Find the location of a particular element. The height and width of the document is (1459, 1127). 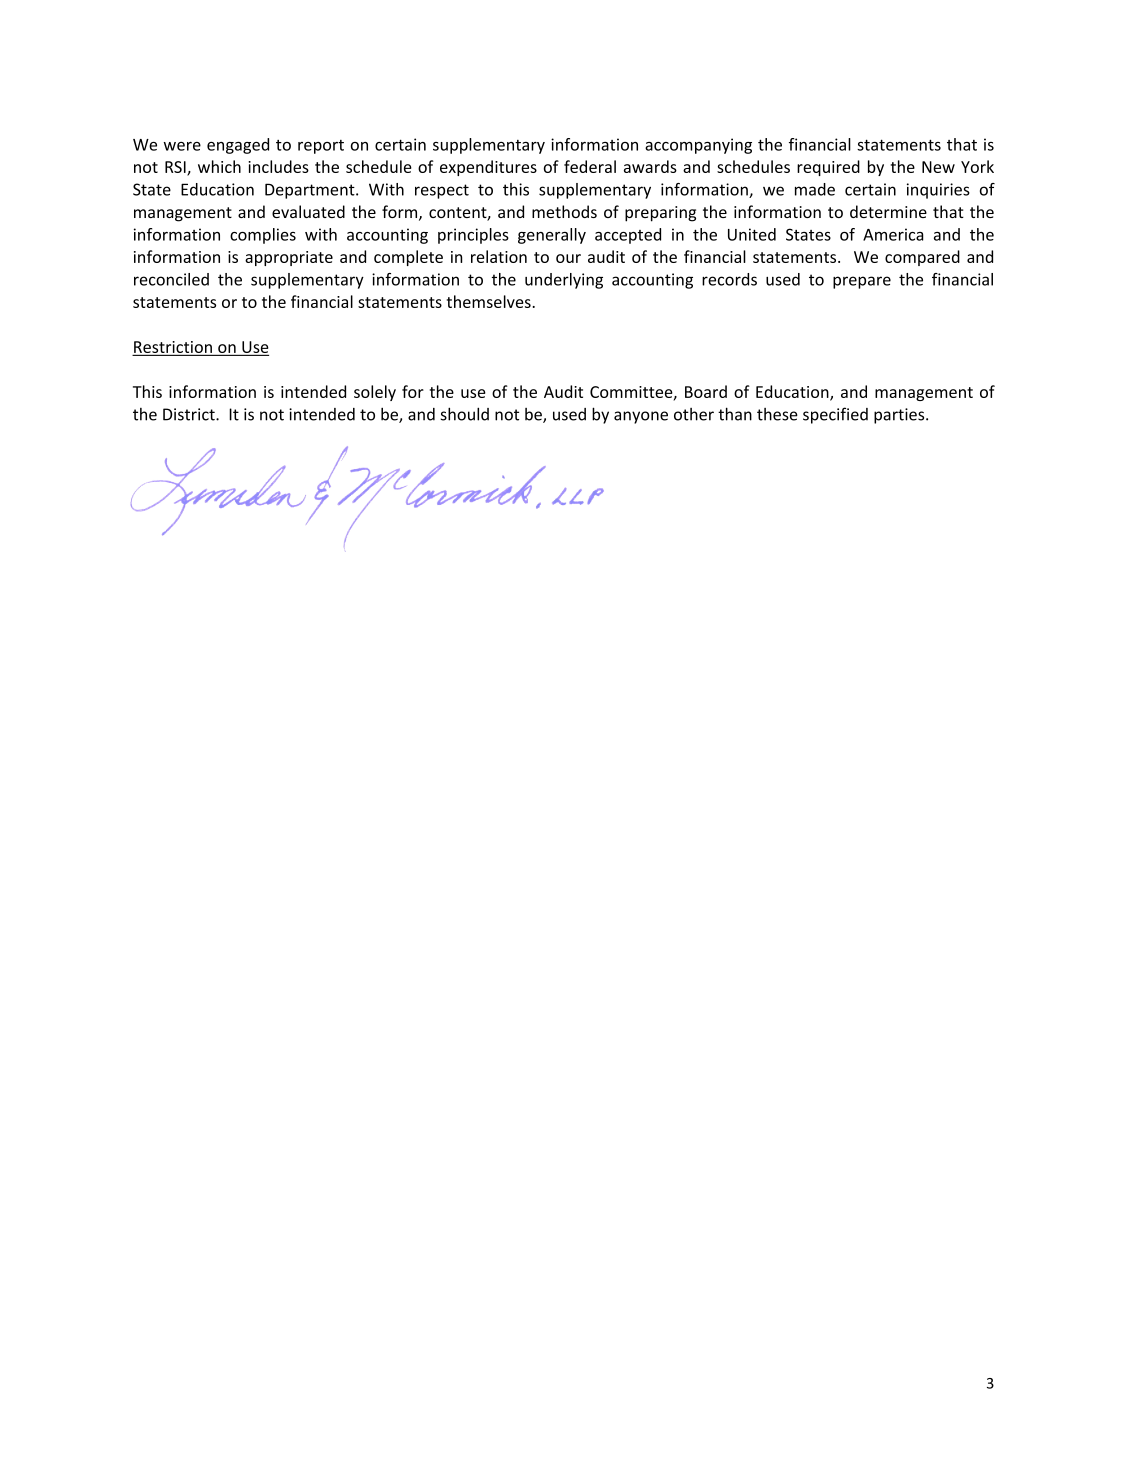

District is located at coordinates (190, 414).
